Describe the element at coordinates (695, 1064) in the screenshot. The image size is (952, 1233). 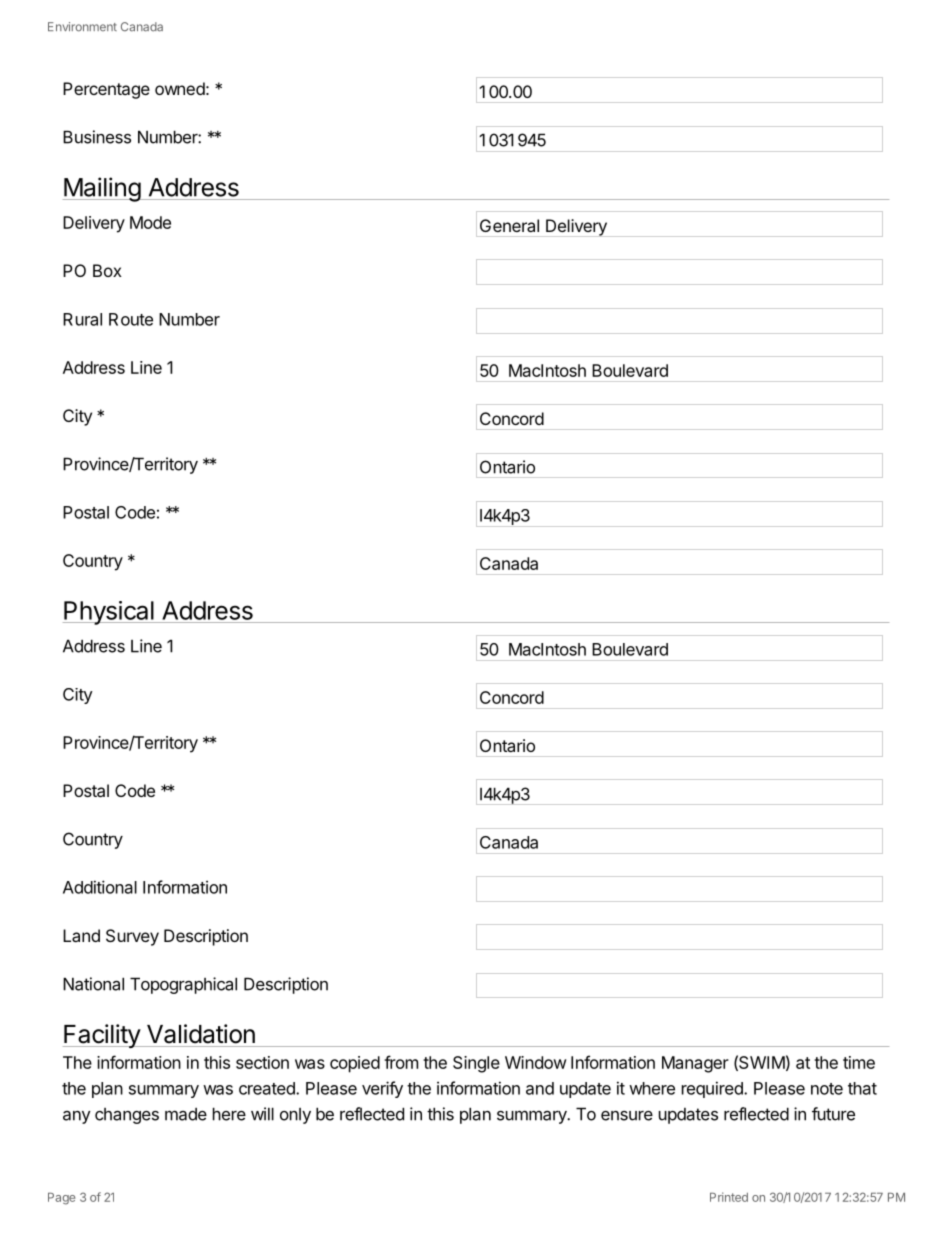
I see `Manager` at that location.
